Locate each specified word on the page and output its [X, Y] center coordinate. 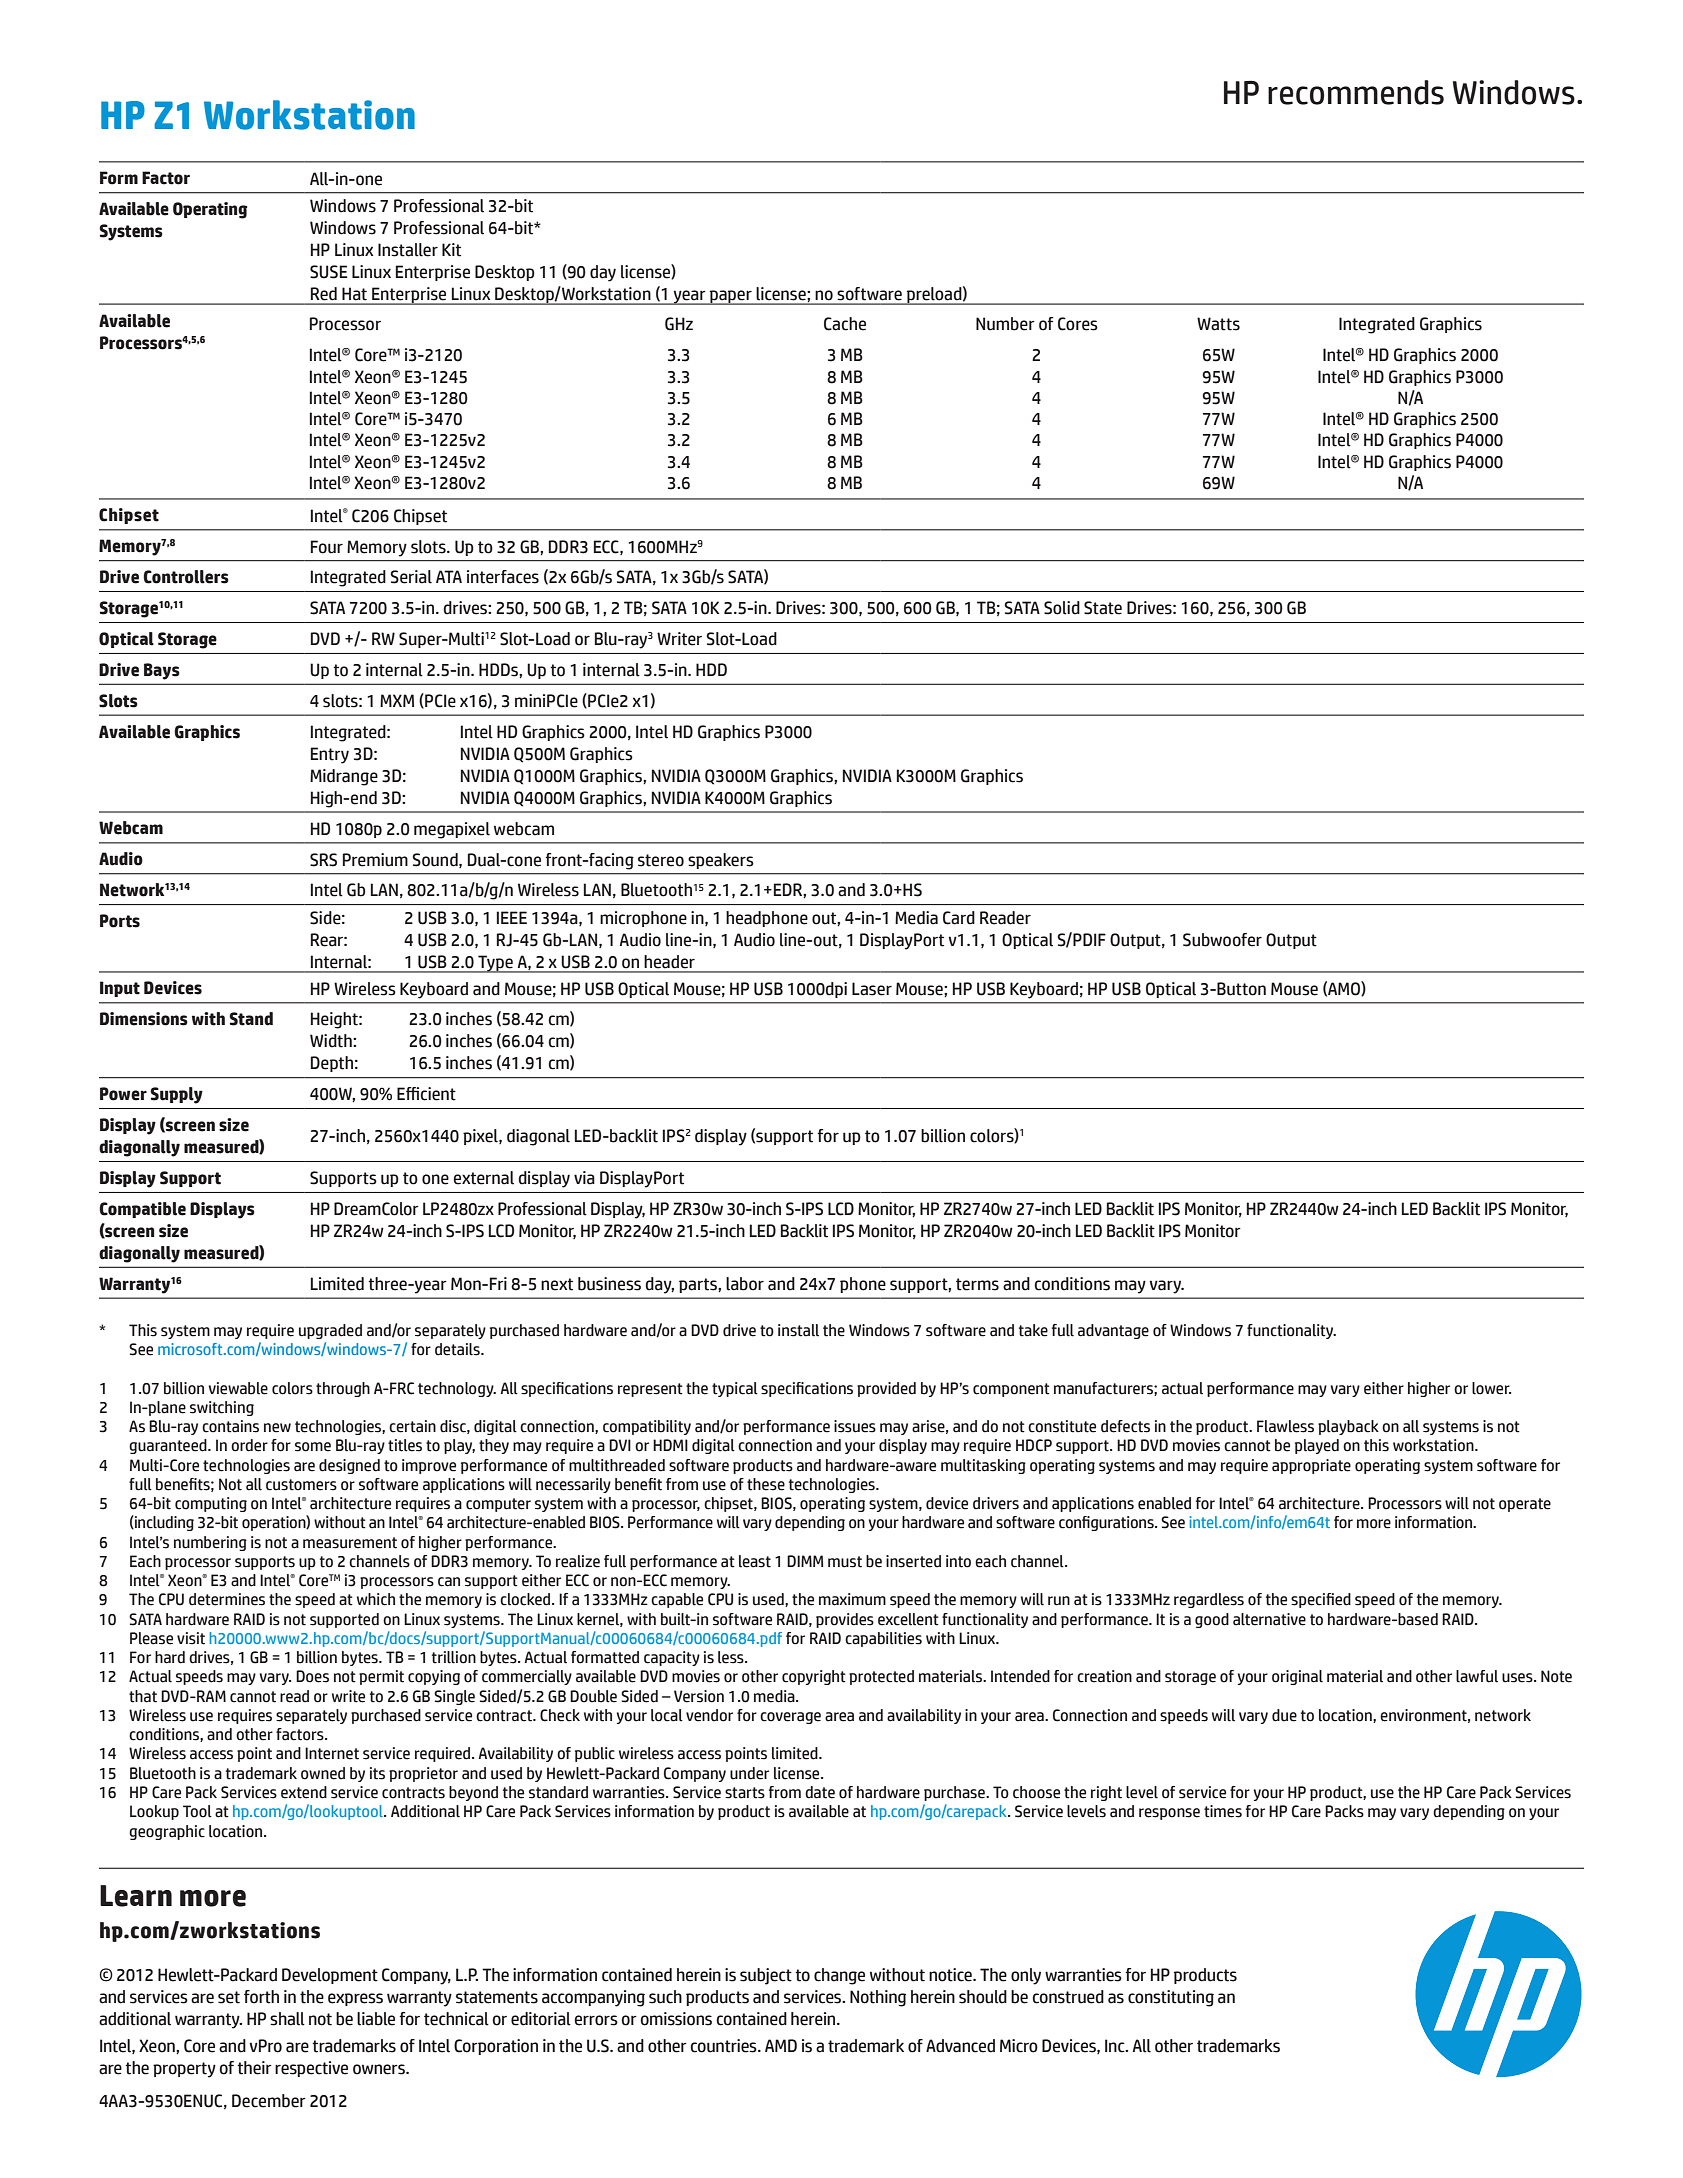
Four [327, 547]
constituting [1171, 1998]
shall [287, 2019]
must [845, 1562]
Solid [1062, 608]
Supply [176, 1095]
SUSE [329, 272]
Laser [872, 989]
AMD [781, 2045]
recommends [1356, 92]
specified [1321, 1600]
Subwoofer [1222, 940]
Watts [1218, 324]
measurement [350, 1543]
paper [731, 297]
